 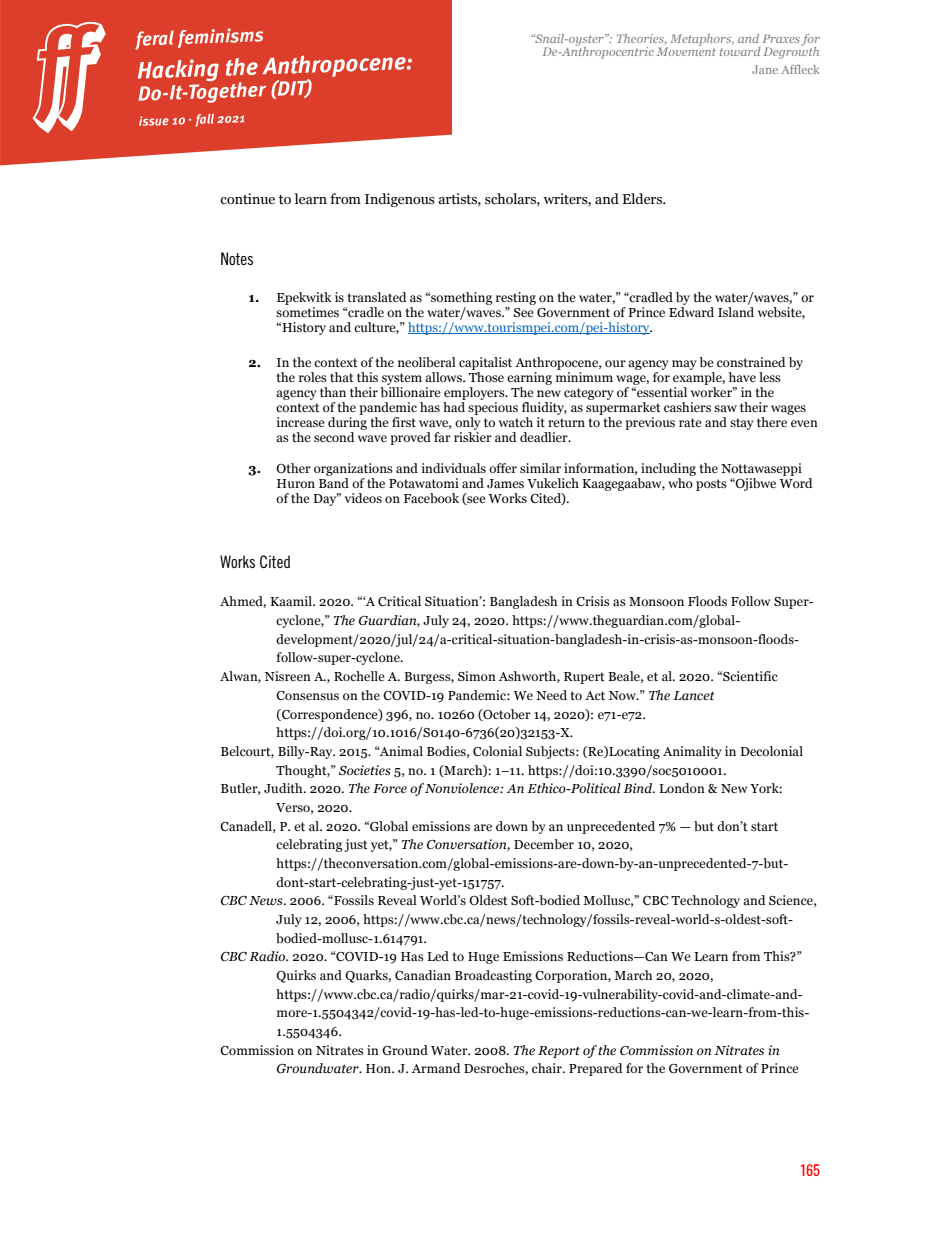 What do you see at coordinates (247, 199) in the document?
I see `continue` at bounding box center [247, 199].
